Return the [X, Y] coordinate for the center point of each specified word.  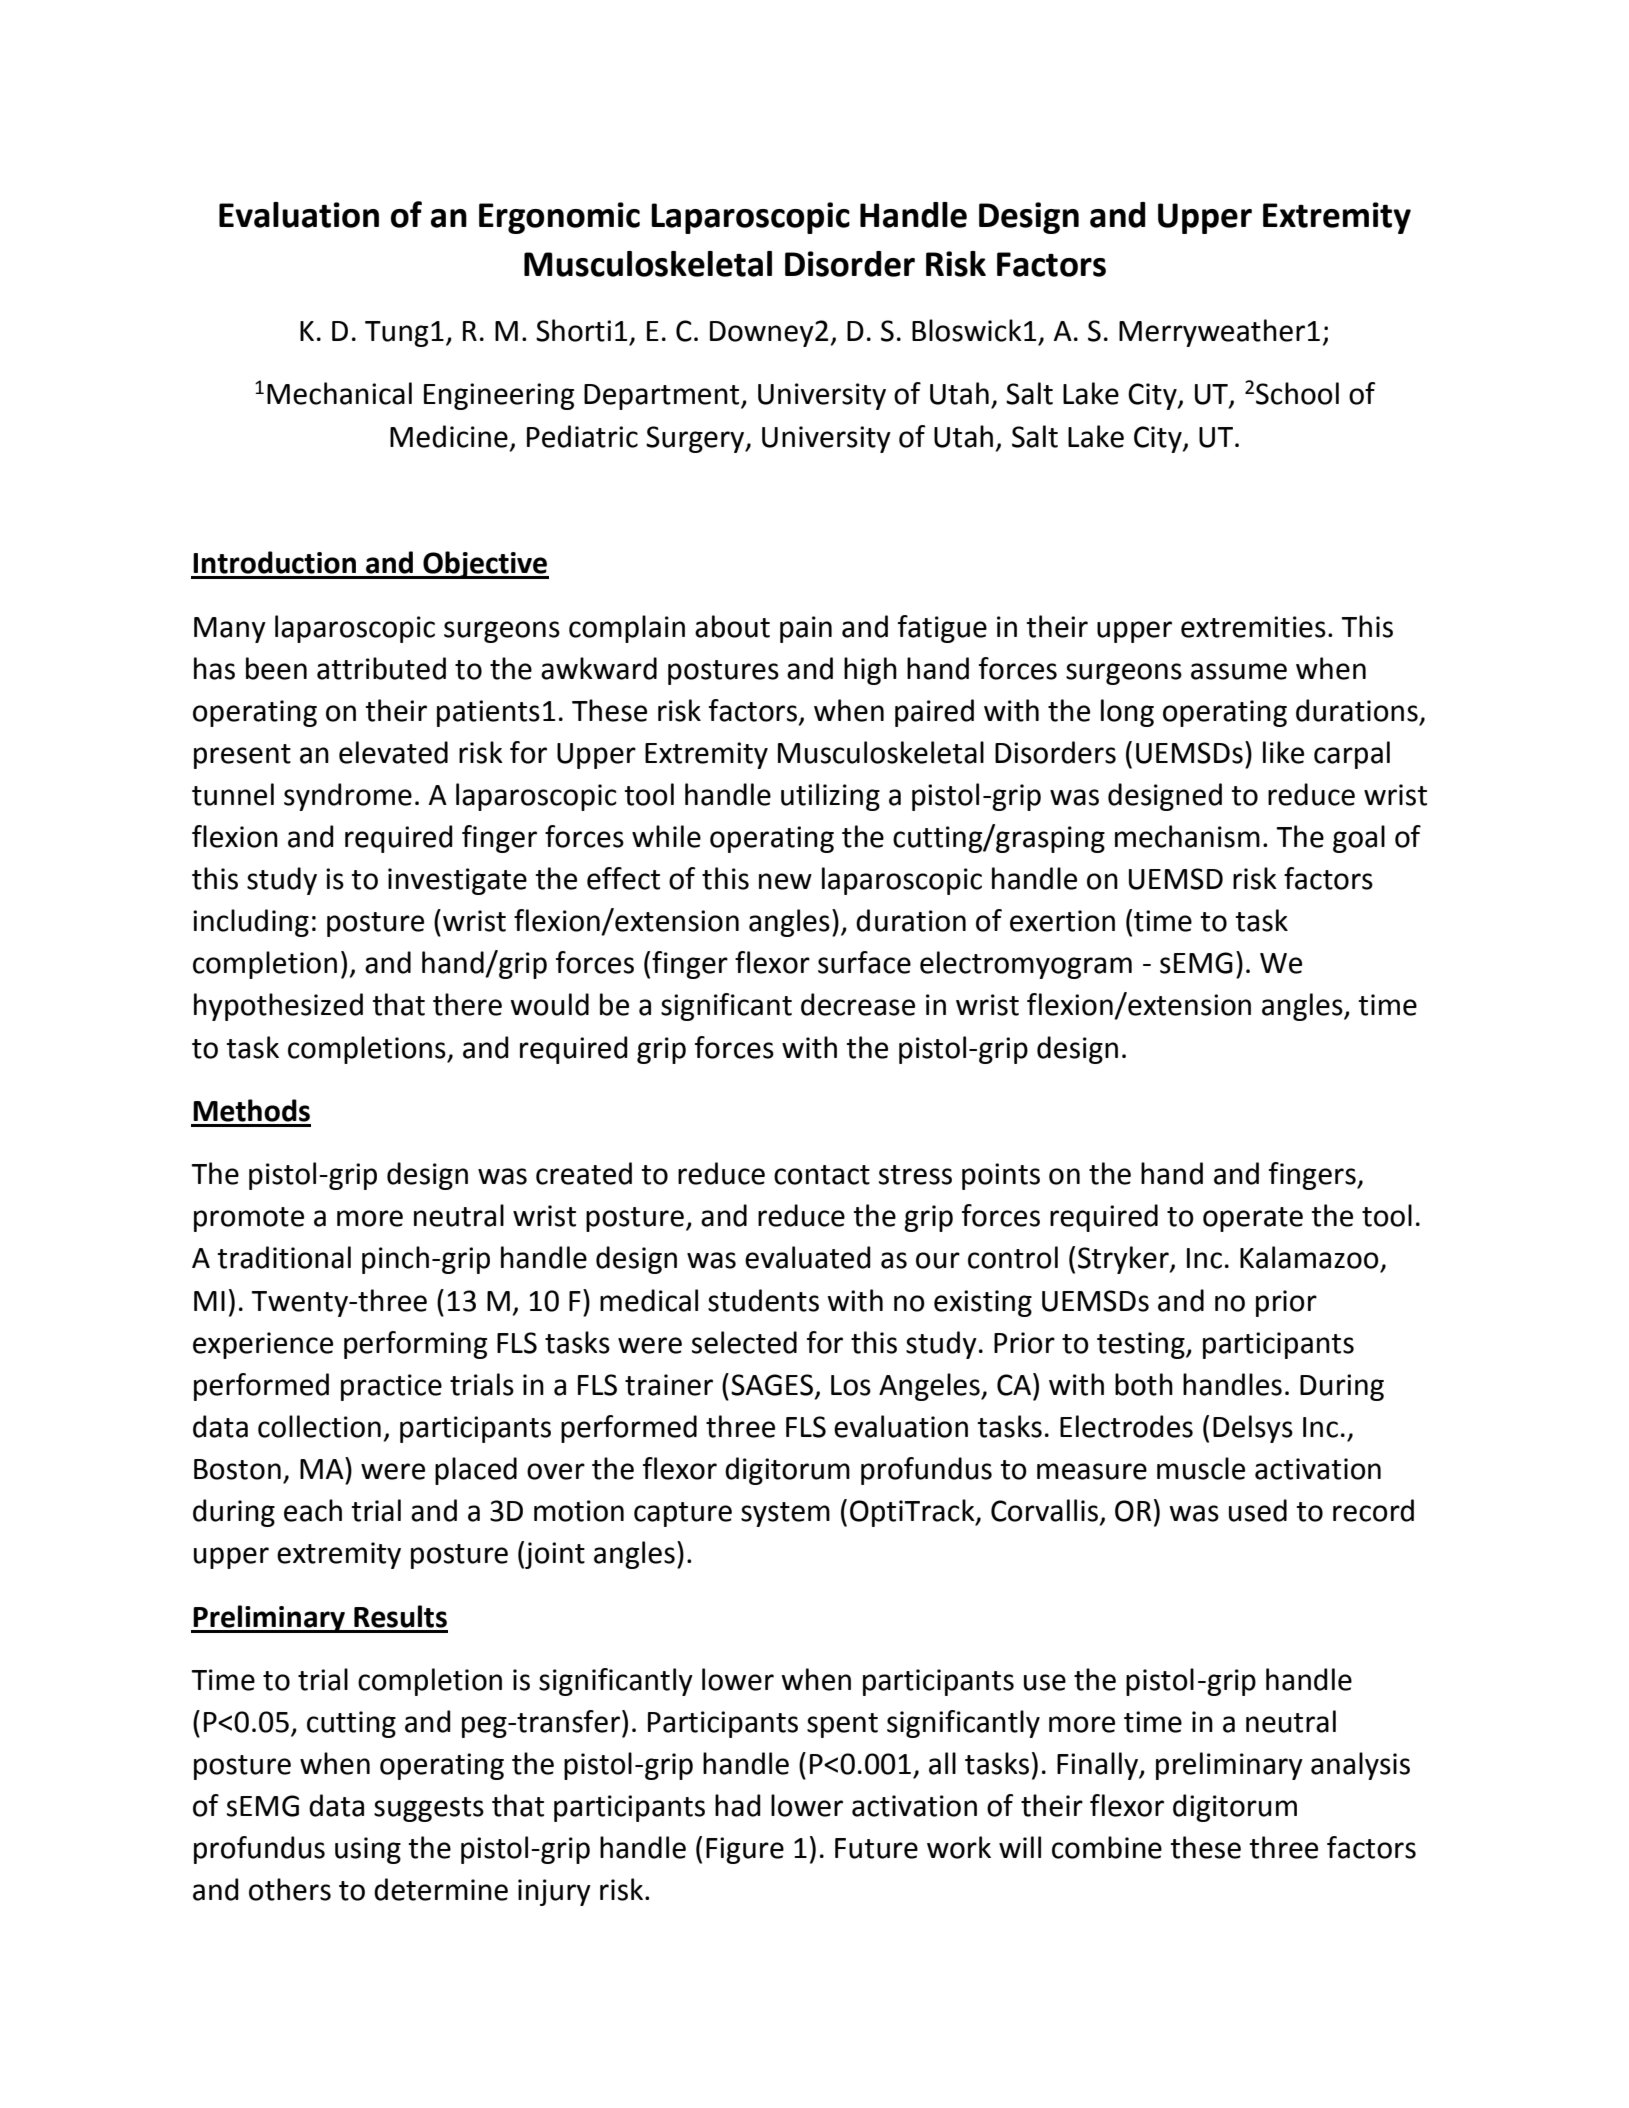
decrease [858, 1004]
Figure [745, 1850]
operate [1253, 1219]
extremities [1253, 627]
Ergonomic [559, 218]
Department [663, 397]
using [368, 1850]
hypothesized [278, 1007]
